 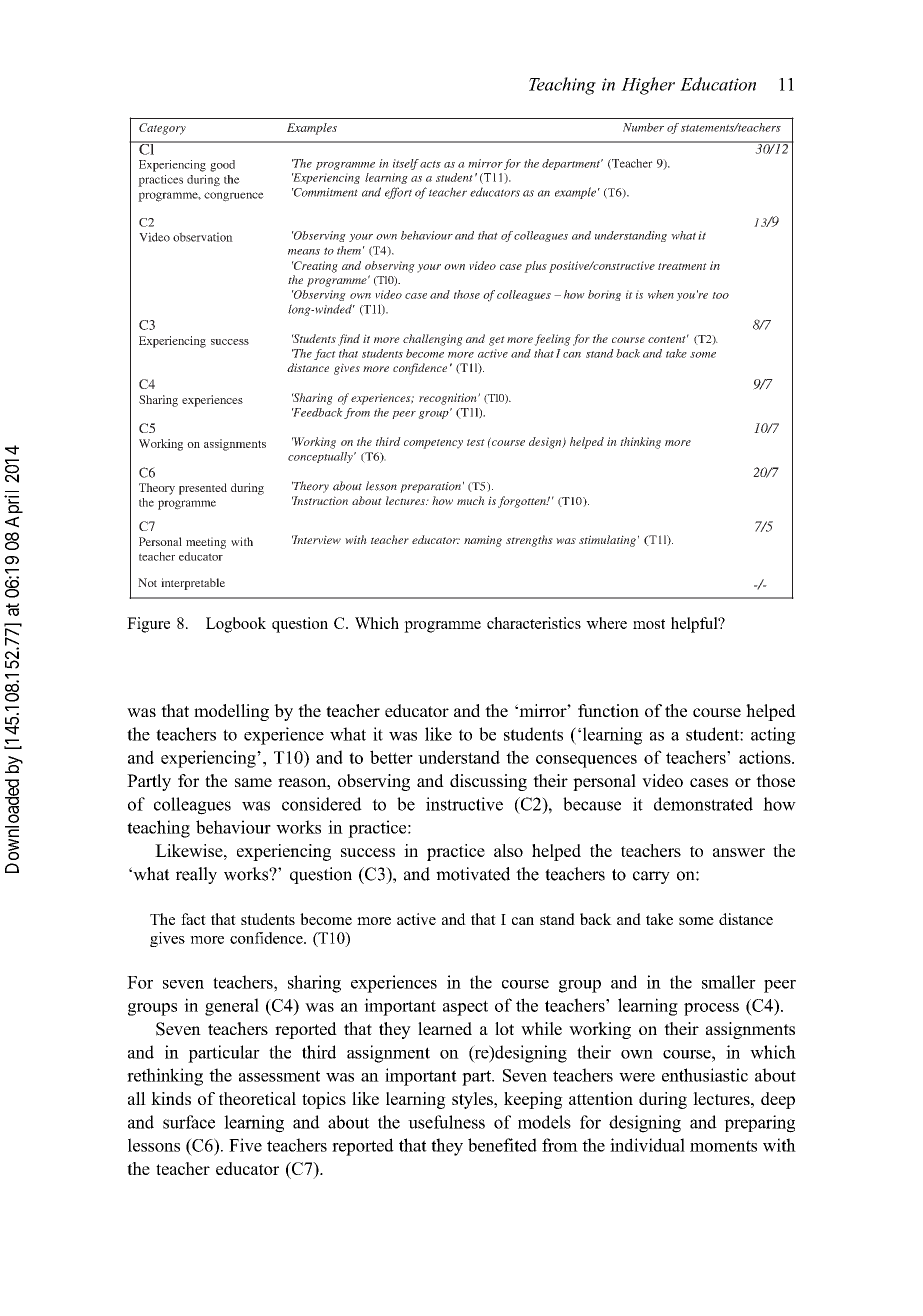 I want to click on acts, so click(x=430, y=164).
